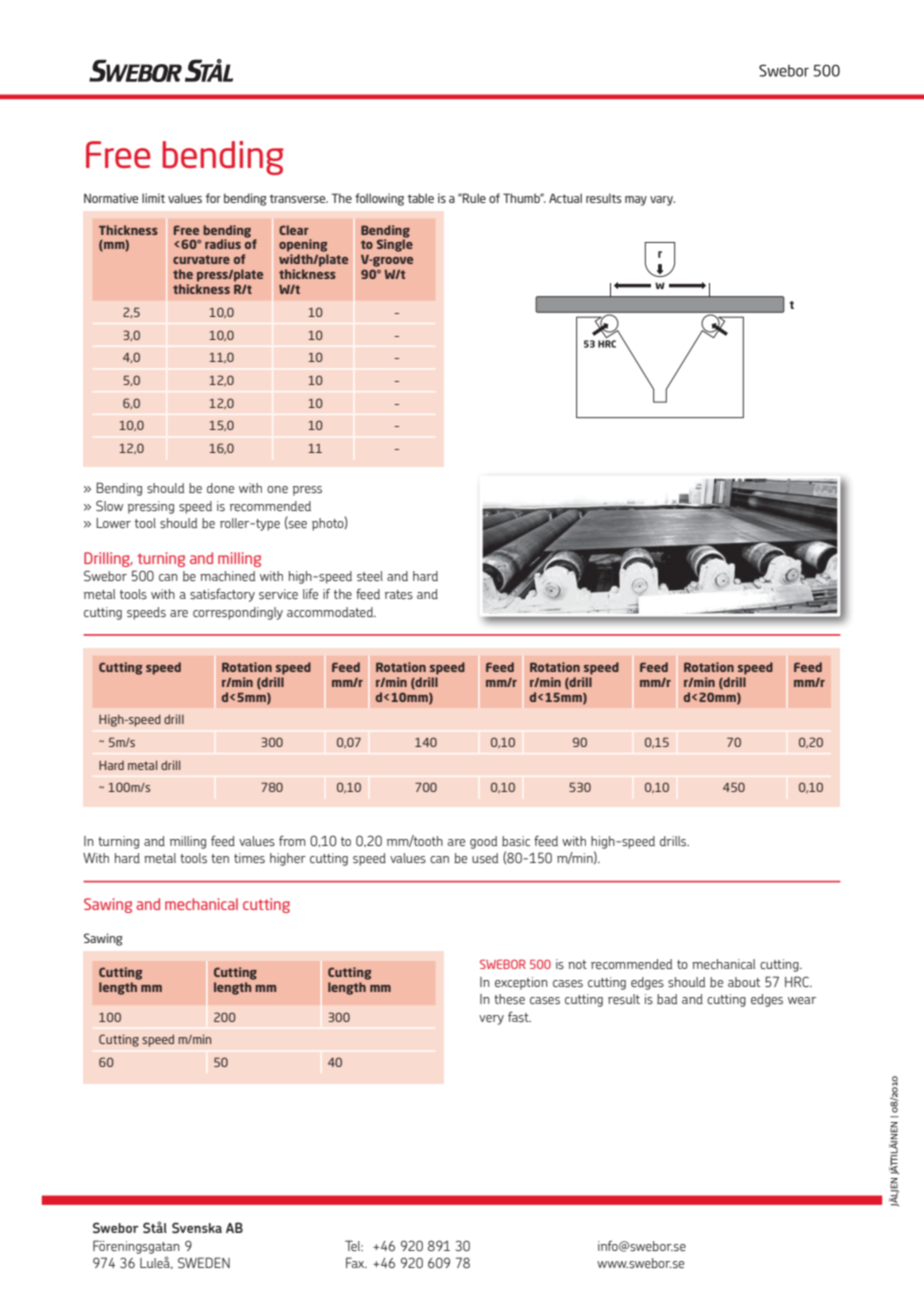 This page has width=924, height=1308. What do you see at coordinates (420, 198) in the page?
I see `table` at bounding box center [420, 198].
